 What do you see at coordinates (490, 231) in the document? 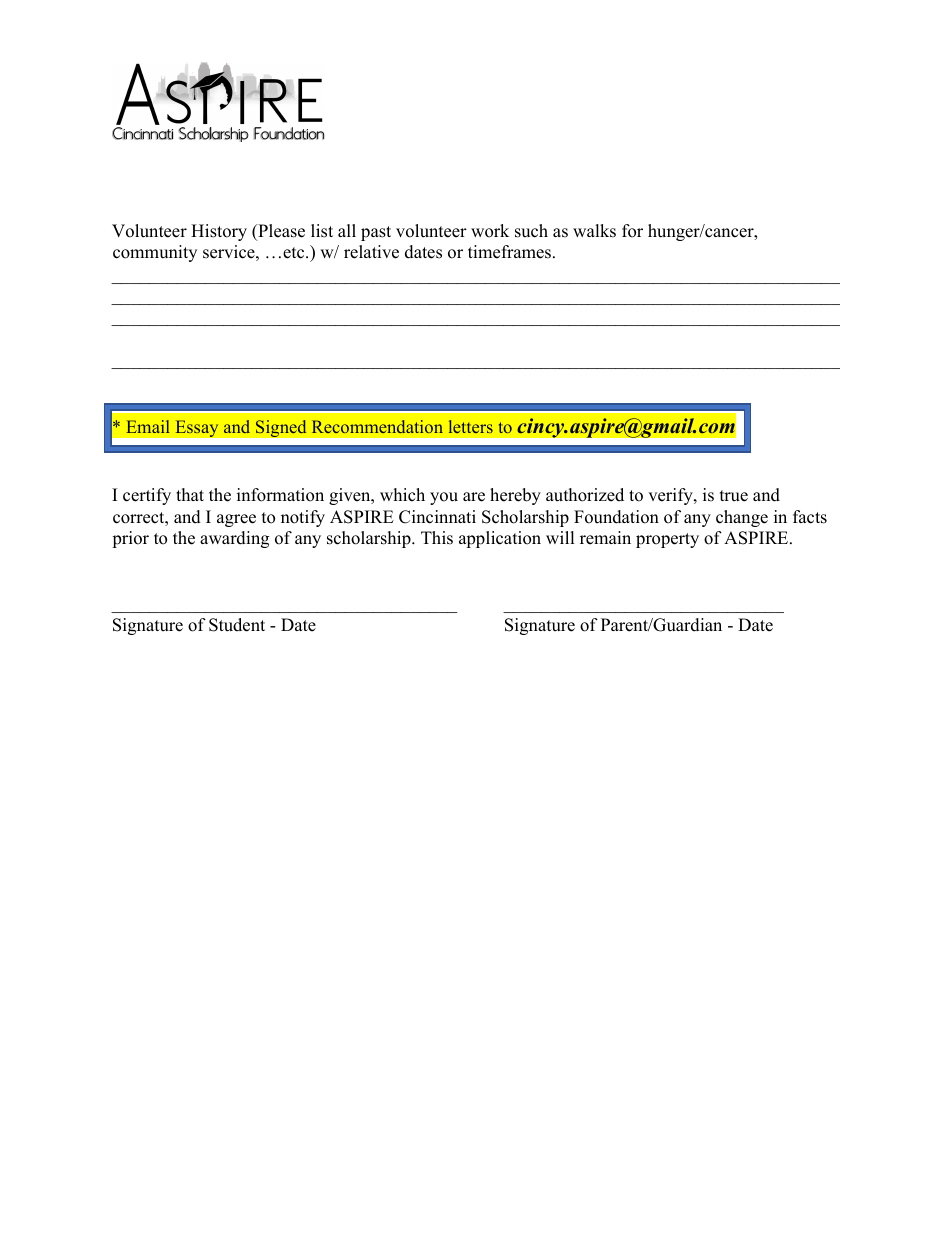
I see `work` at bounding box center [490, 231].
